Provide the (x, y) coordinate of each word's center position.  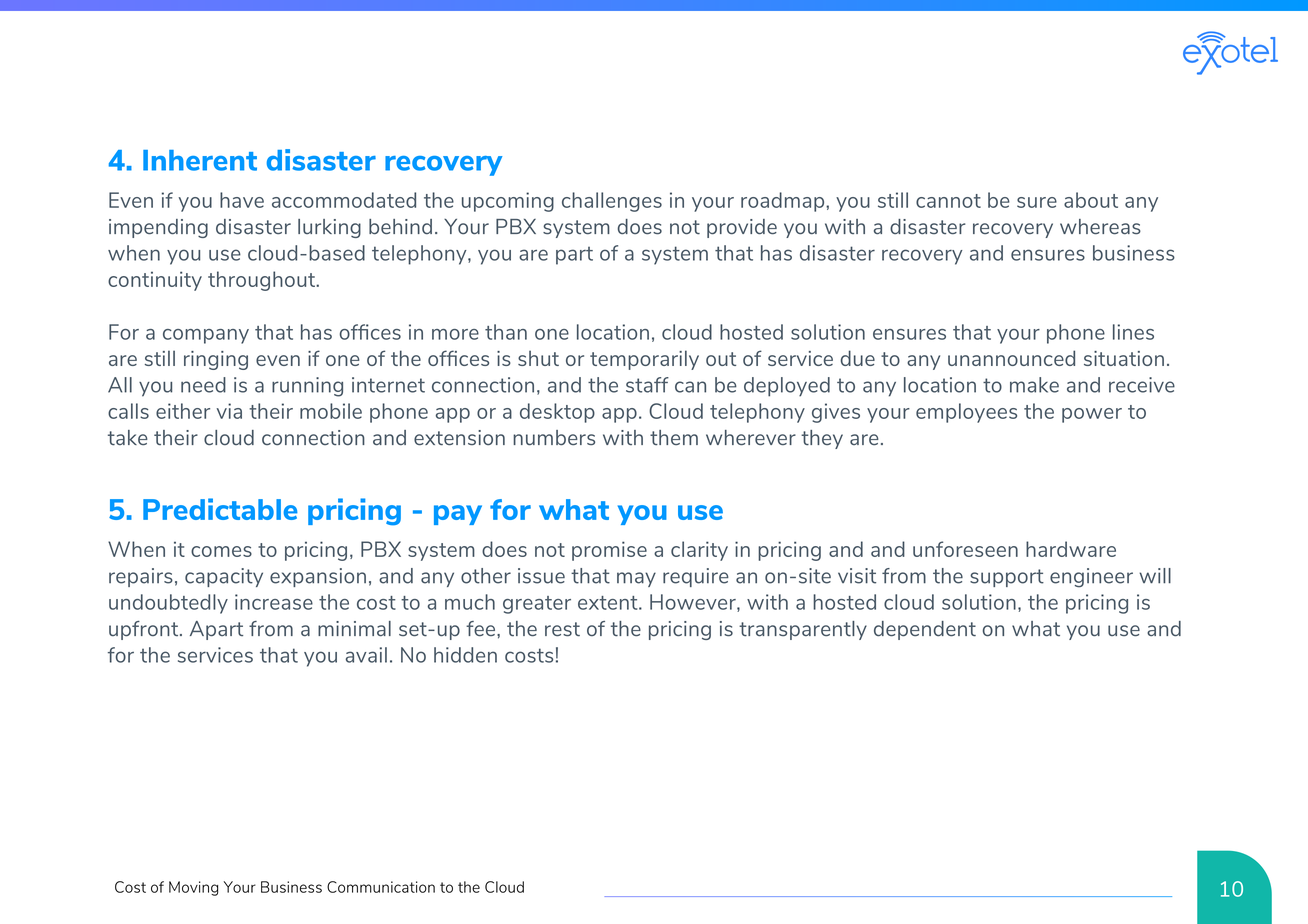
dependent (925, 630)
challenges (612, 202)
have (242, 200)
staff (647, 385)
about (1091, 200)
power (1092, 415)
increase (274, 602)
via (229, 411)
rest (562, 629)
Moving (193, 888)
